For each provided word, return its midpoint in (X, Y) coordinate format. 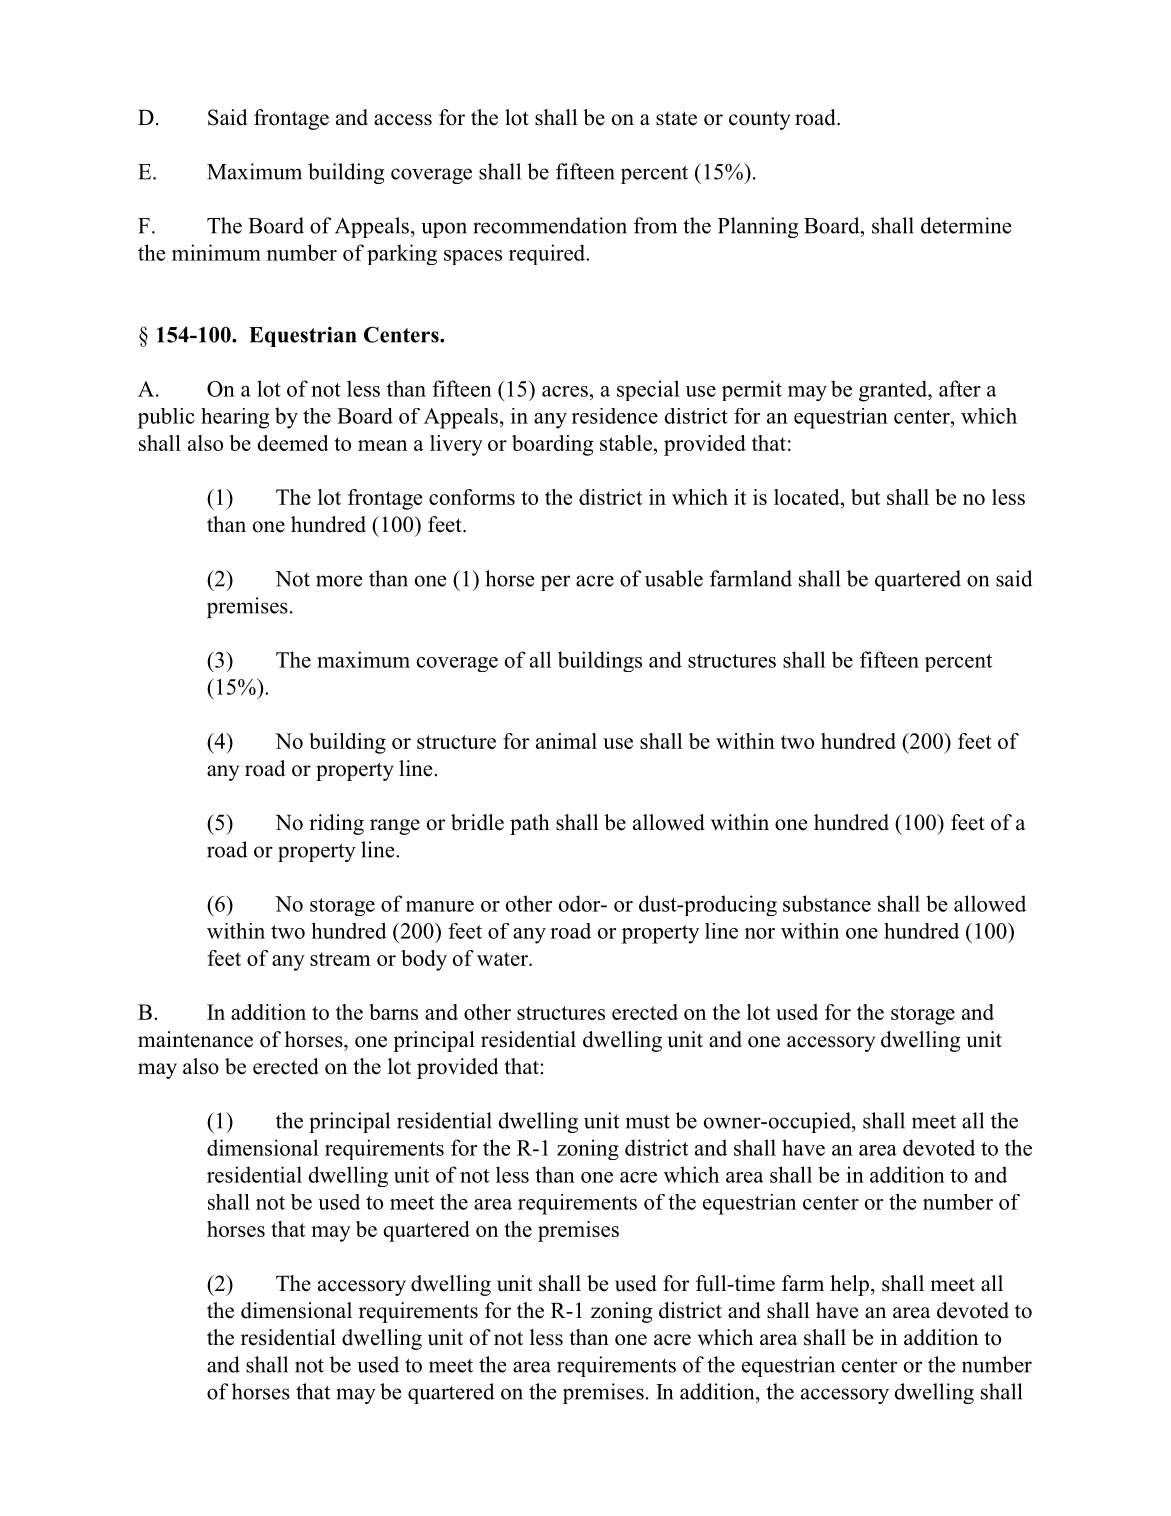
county (759, 120)
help (849, 1285)
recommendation (550, 225)
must (648, 1122)
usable (674, 578)
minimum (216, 252)
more (339, 581)
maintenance (195, 1039)
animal (566, 741)
